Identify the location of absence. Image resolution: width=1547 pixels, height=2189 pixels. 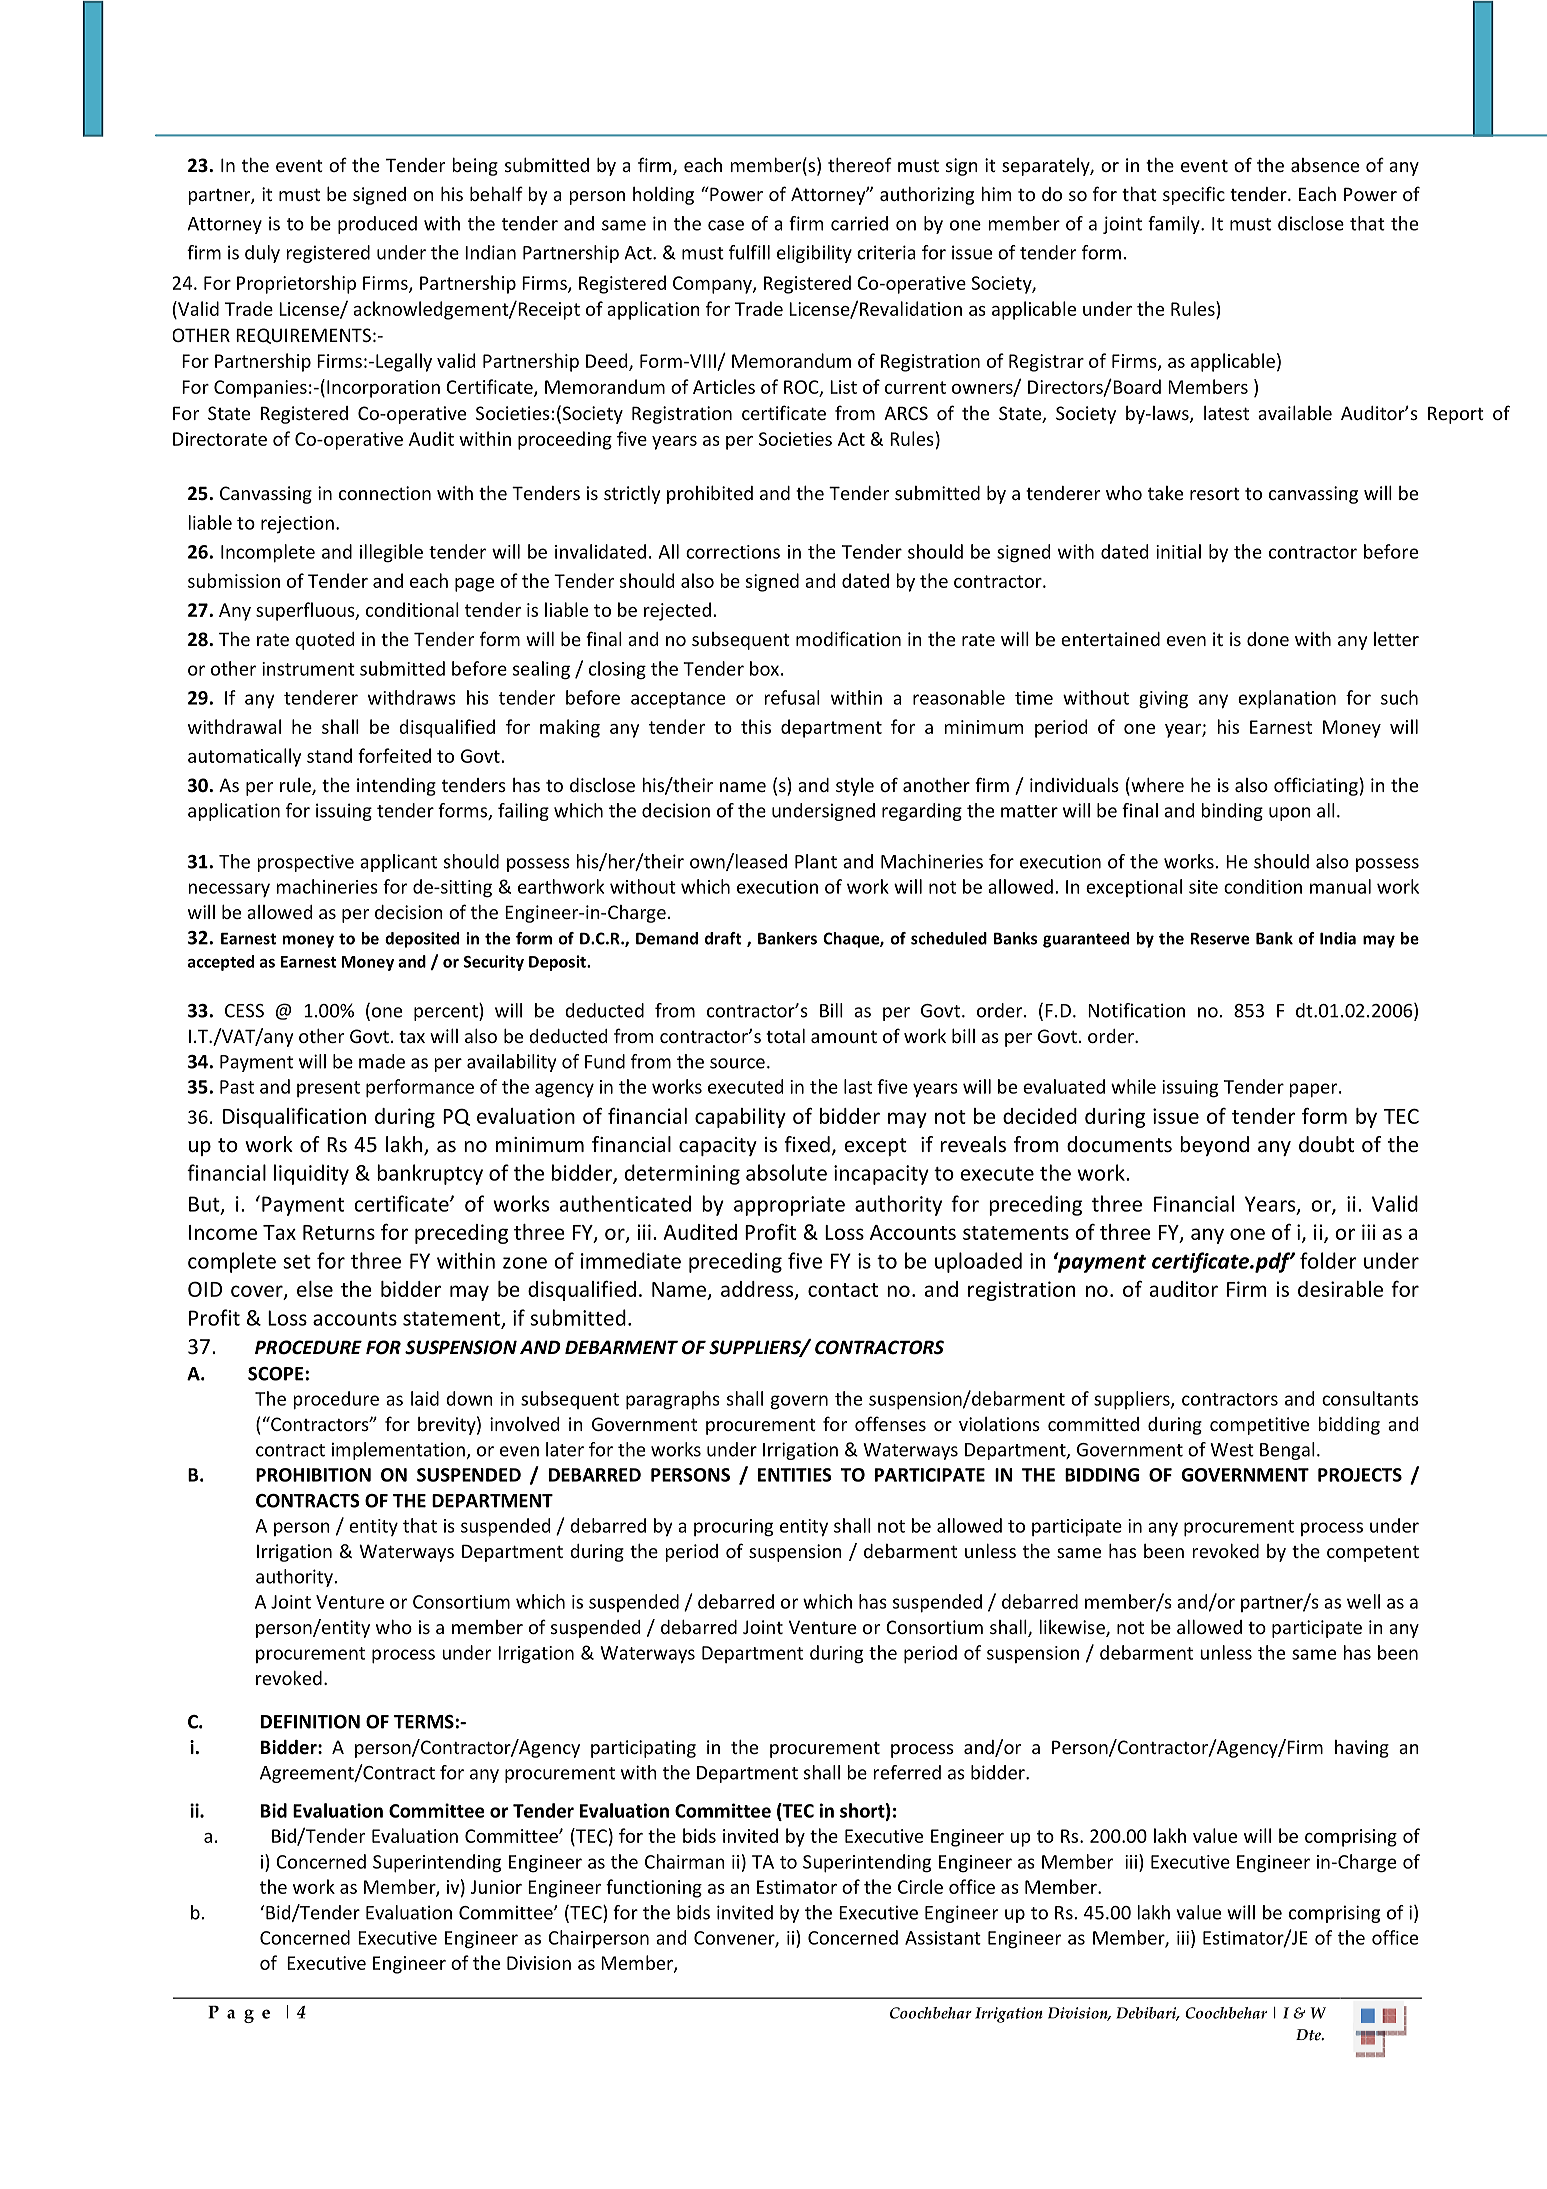
(1325, 165).
